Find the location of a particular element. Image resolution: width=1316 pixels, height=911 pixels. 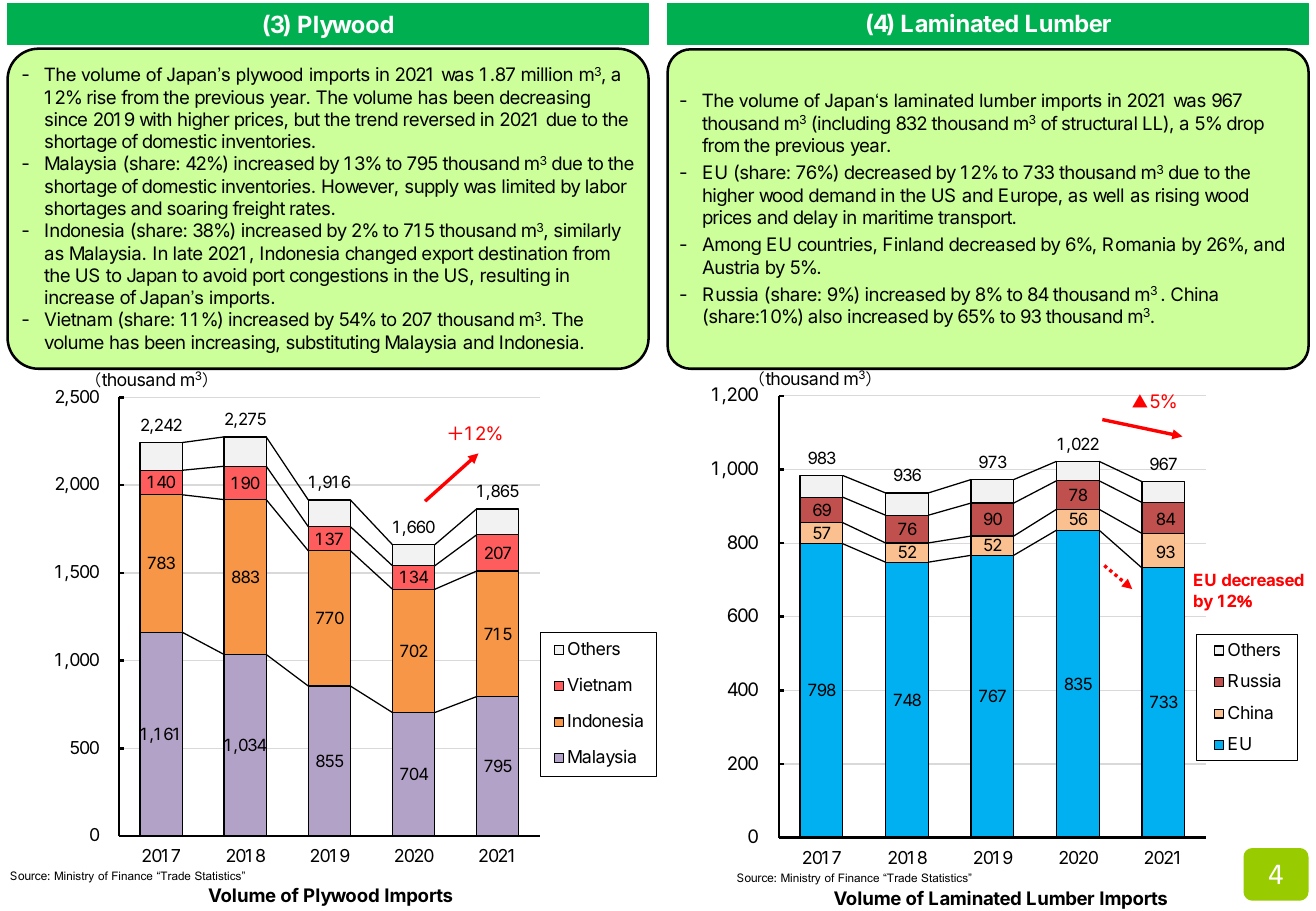

well is located at coordinates (1108, 195).
